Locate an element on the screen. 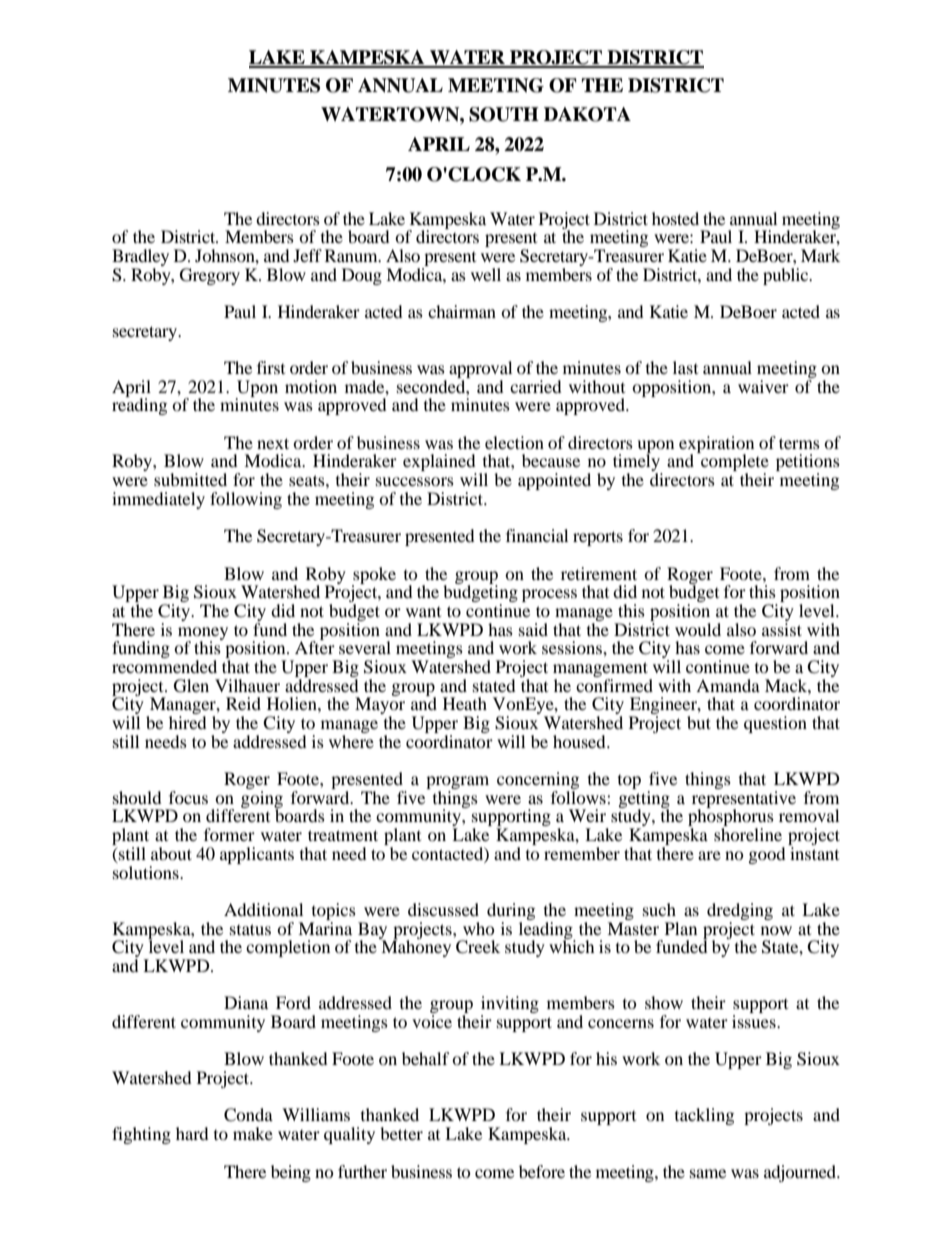 The height and width of the screenshot is (1233, 952). approval is located at coordinates (480, 371).
